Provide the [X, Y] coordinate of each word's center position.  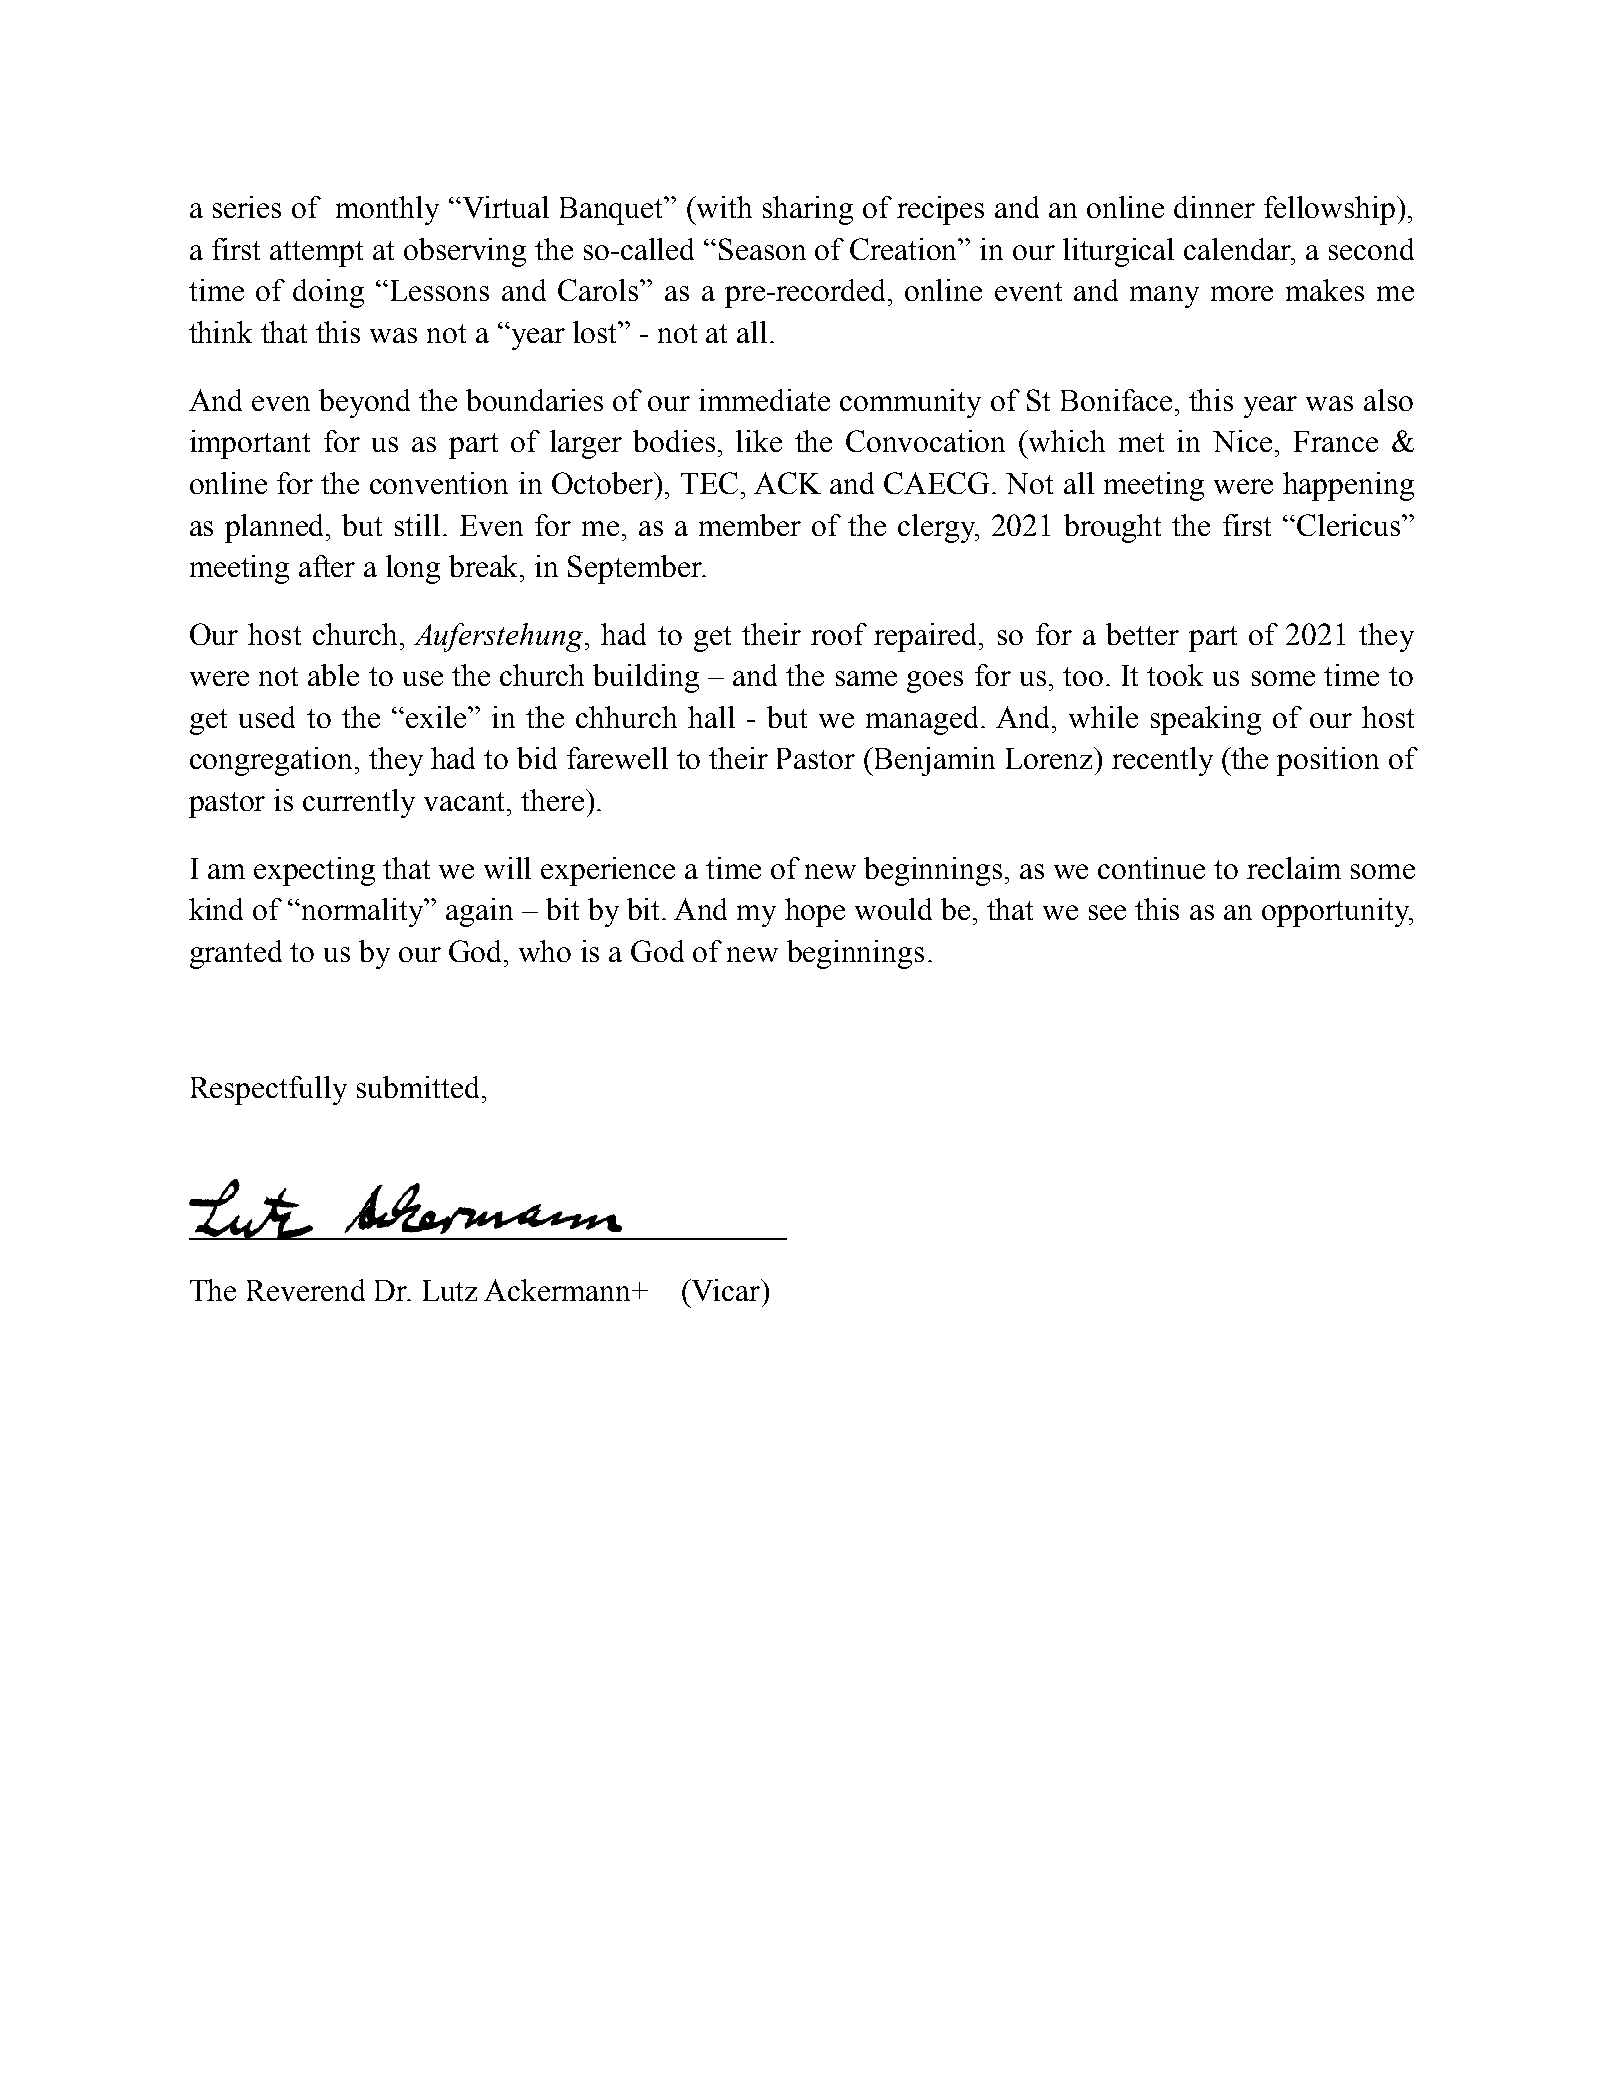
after [327, 566]
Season [762, 249]
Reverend [306, 1290]
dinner [1214, 207]
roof [839, 634]
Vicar [725, 1290]
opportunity [1337, 912]
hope [815, 912]
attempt [316, 254]
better [1142, 634]
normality [362, 912]
